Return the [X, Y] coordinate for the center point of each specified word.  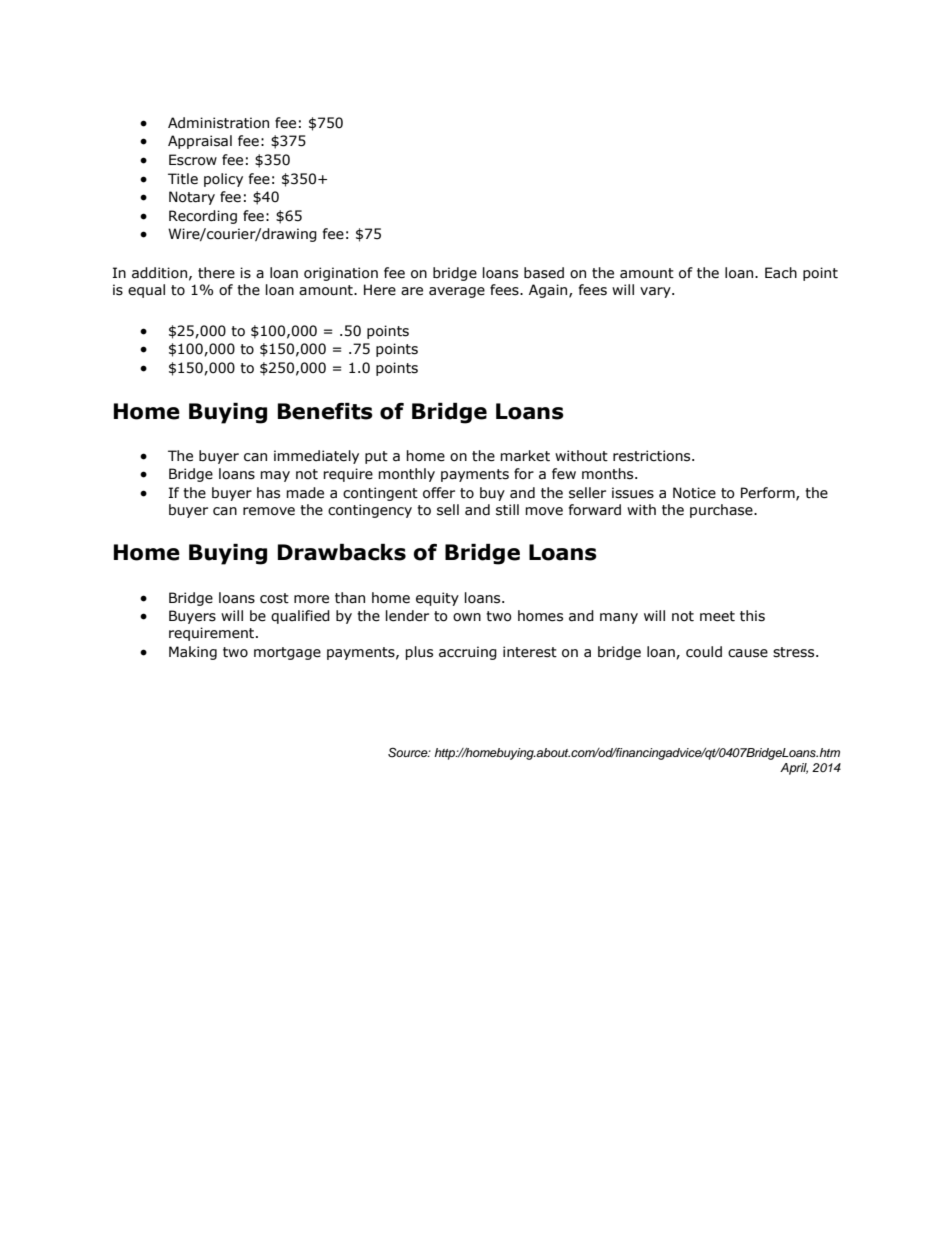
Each [781, 273]
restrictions [653, 456]
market [525, 456]
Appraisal [200, 142]
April [794, 769]
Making [193, 653]
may [275, 476]
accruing [468, 653]
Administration [218, 123]
